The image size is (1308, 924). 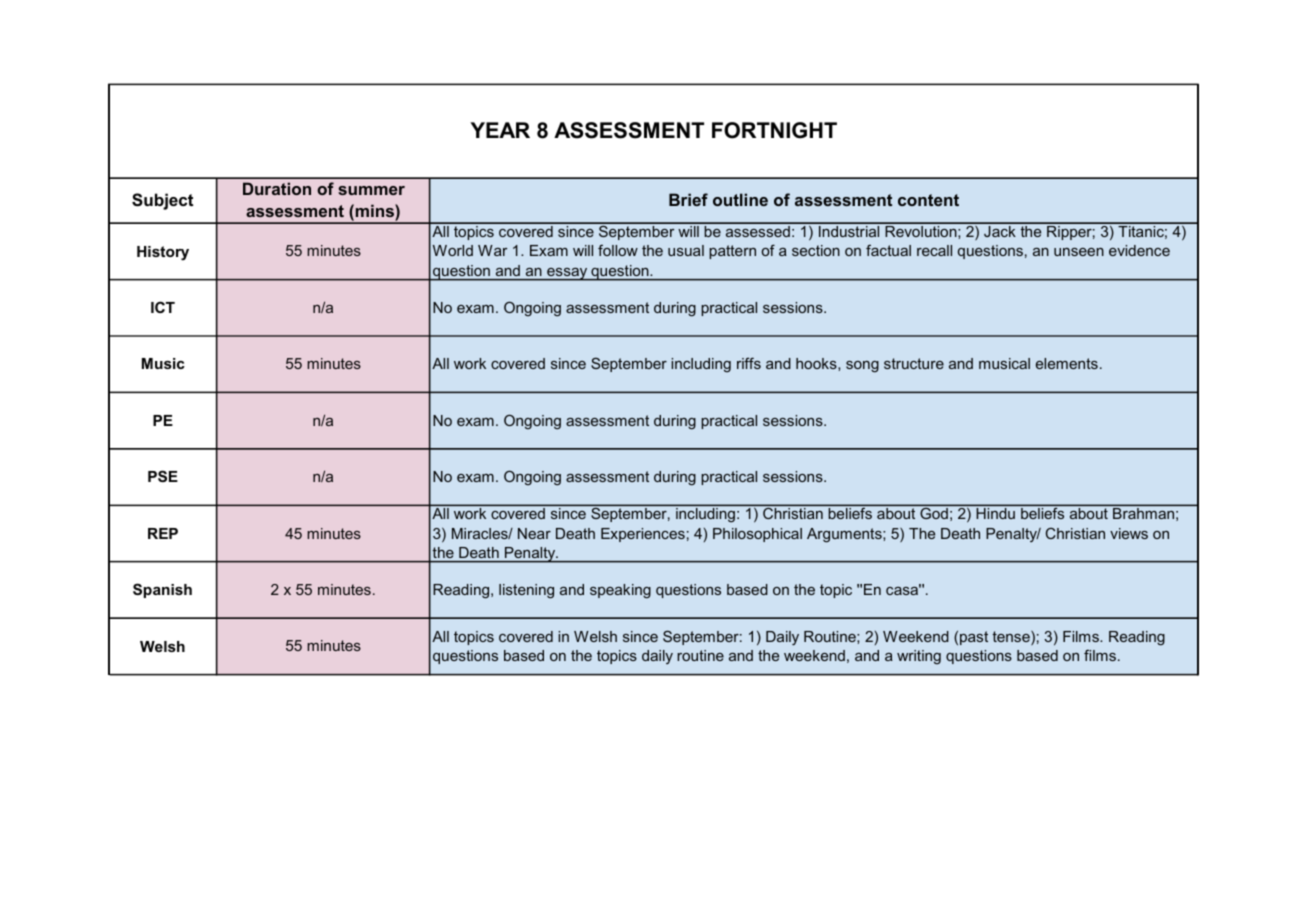 What do you see at coordinates (774, 130) in the screenshot?
I see `FORTNIGHT` at bounding box center [774, 130].
